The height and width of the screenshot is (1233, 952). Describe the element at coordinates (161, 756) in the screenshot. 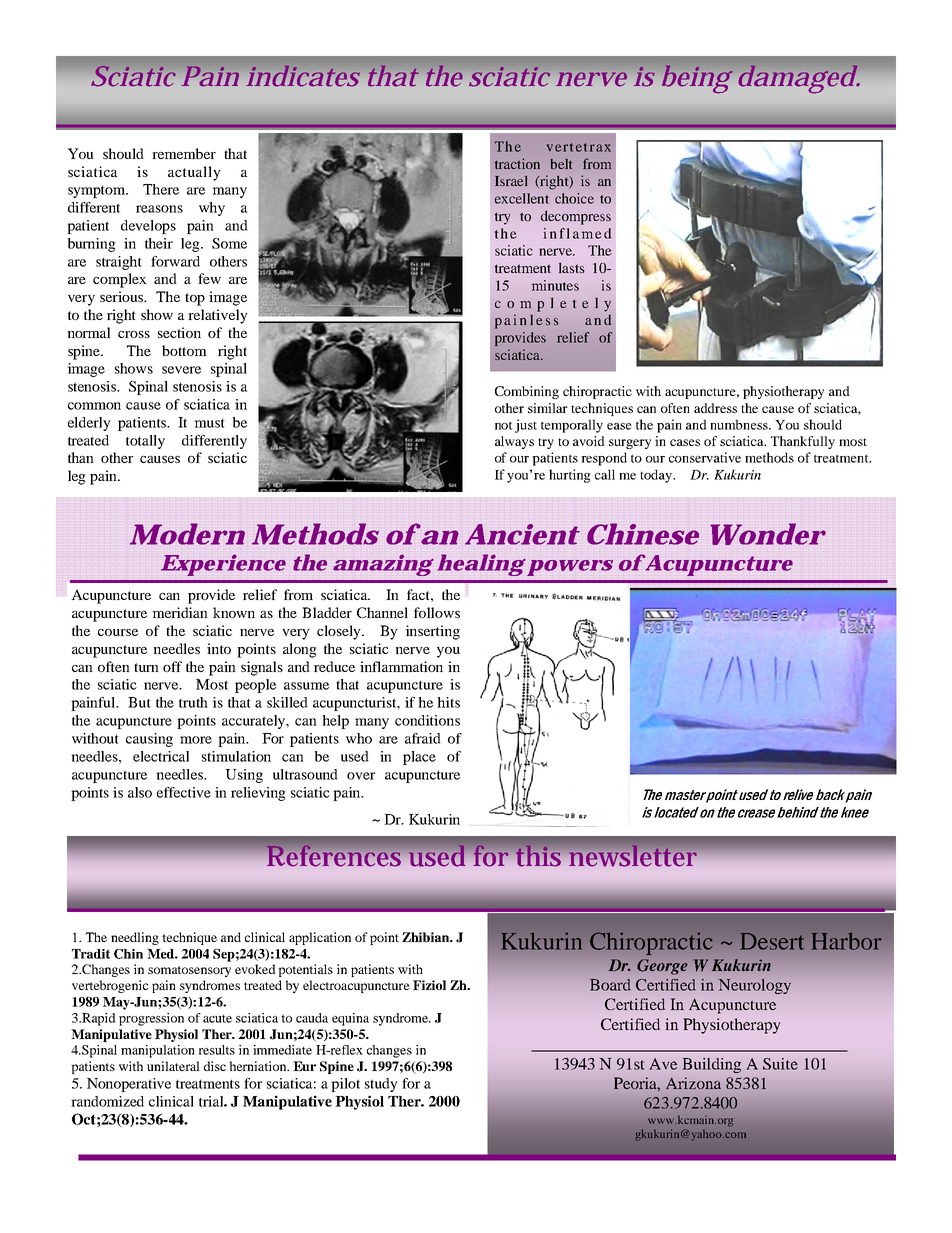

I see `electrical` at that location.
